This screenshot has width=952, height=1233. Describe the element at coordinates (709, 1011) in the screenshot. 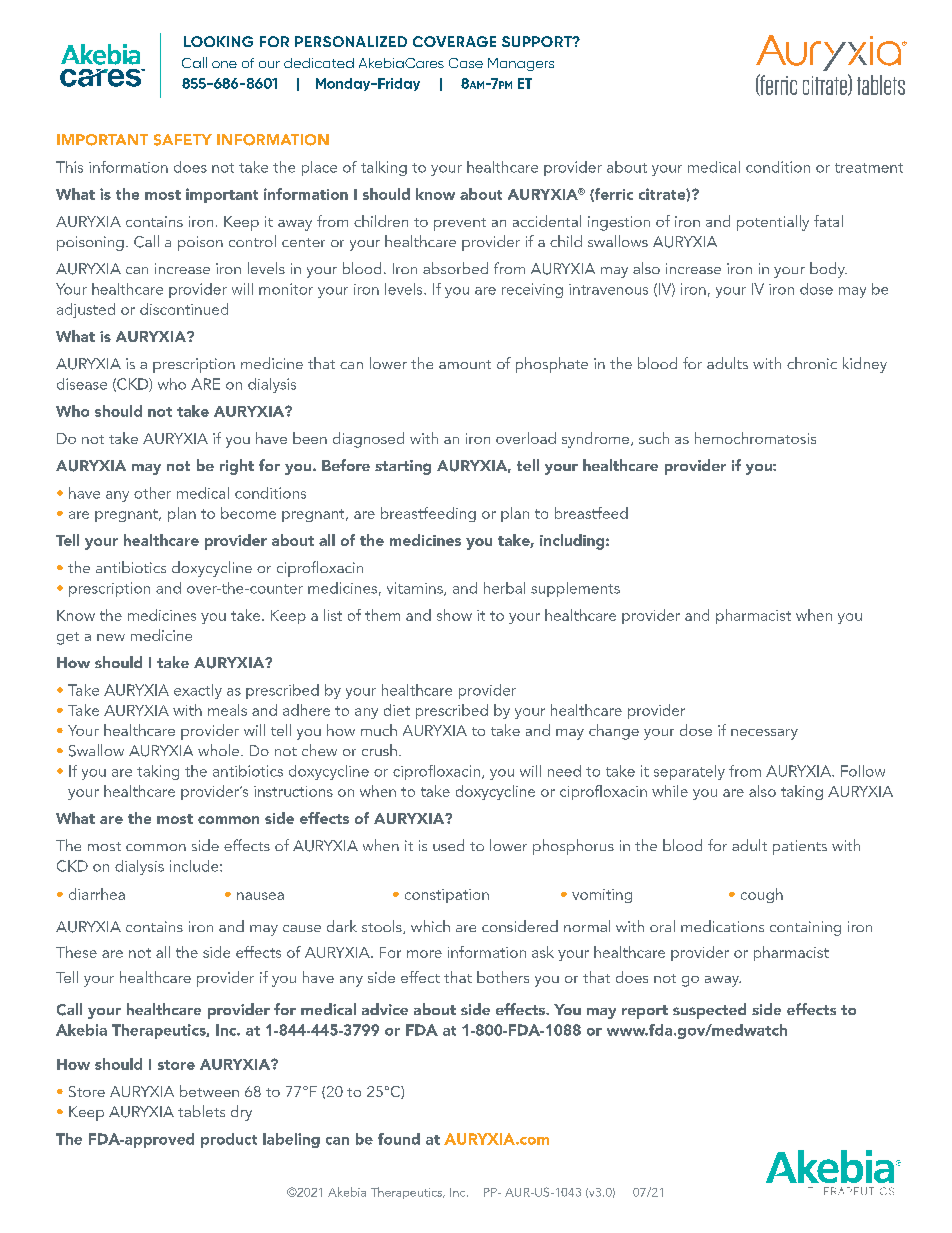

I see `suspected` at that location.
